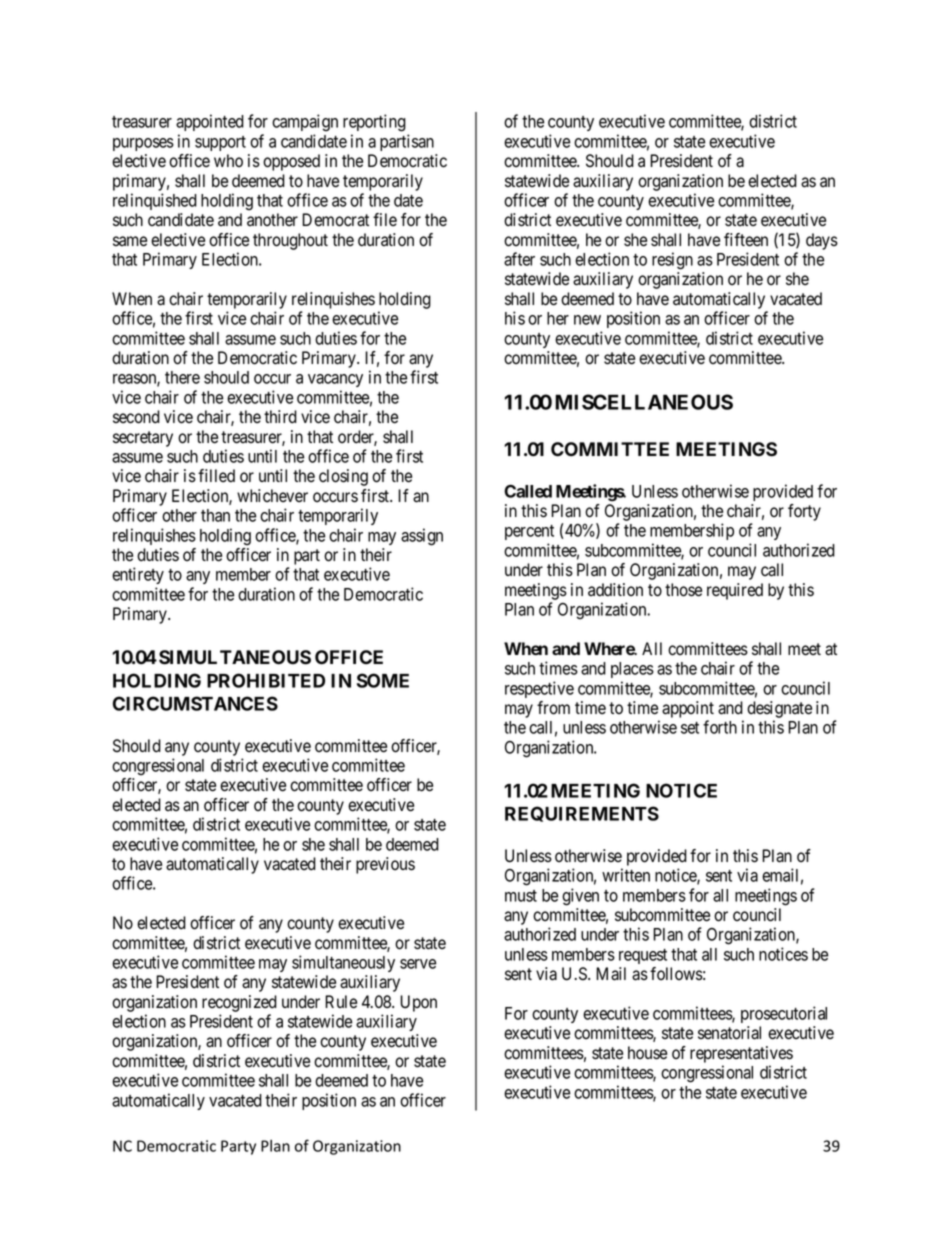 This screenshot has width=952, height=1233. I want to click on order, so click(357, 438).
